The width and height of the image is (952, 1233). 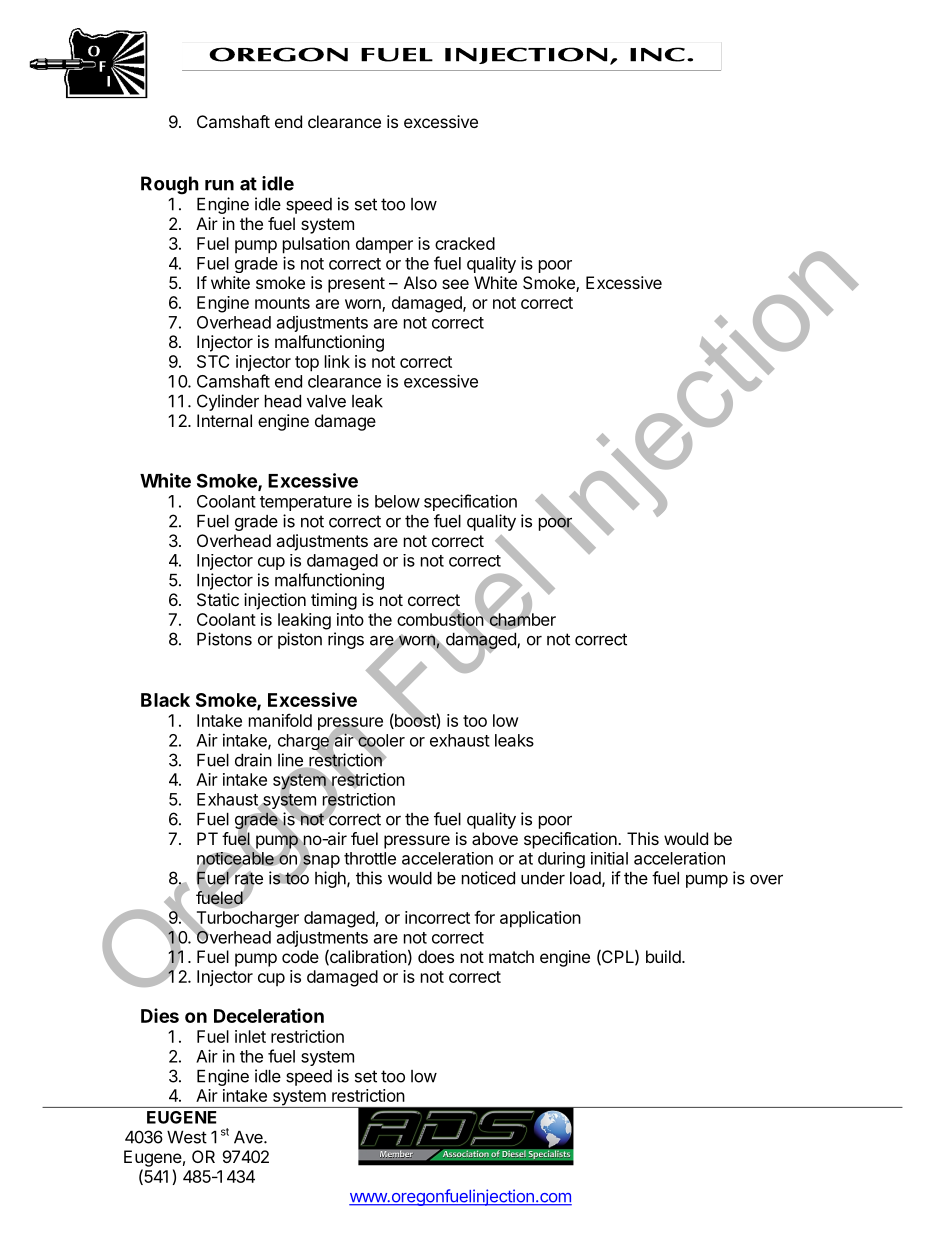 What do you see at coordinates (249, 1137) in the image?
I see `Ave` at bounding box center [249, 1137].
